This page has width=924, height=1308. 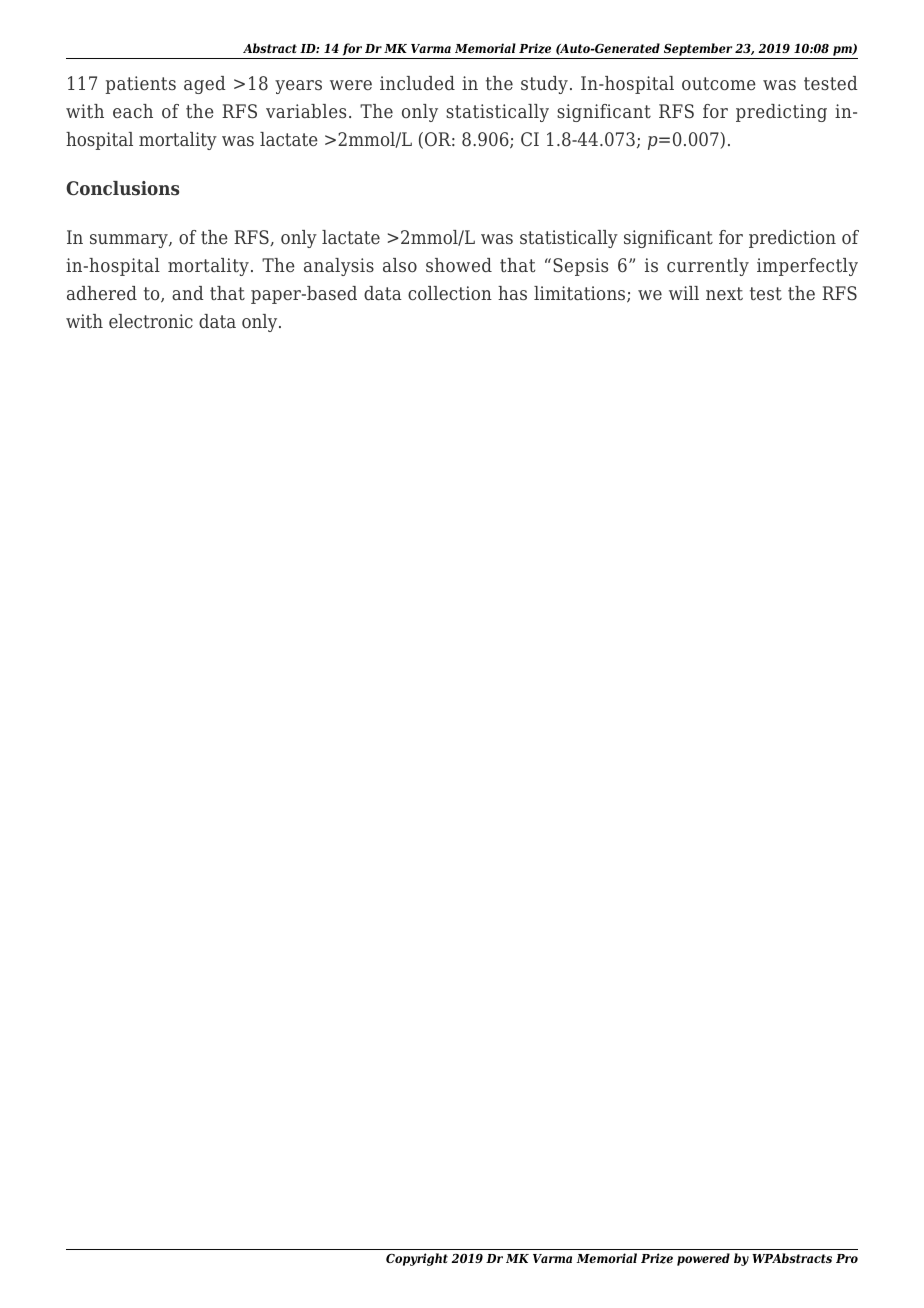 I want to click on electronic, so click(x=151, y=321).
